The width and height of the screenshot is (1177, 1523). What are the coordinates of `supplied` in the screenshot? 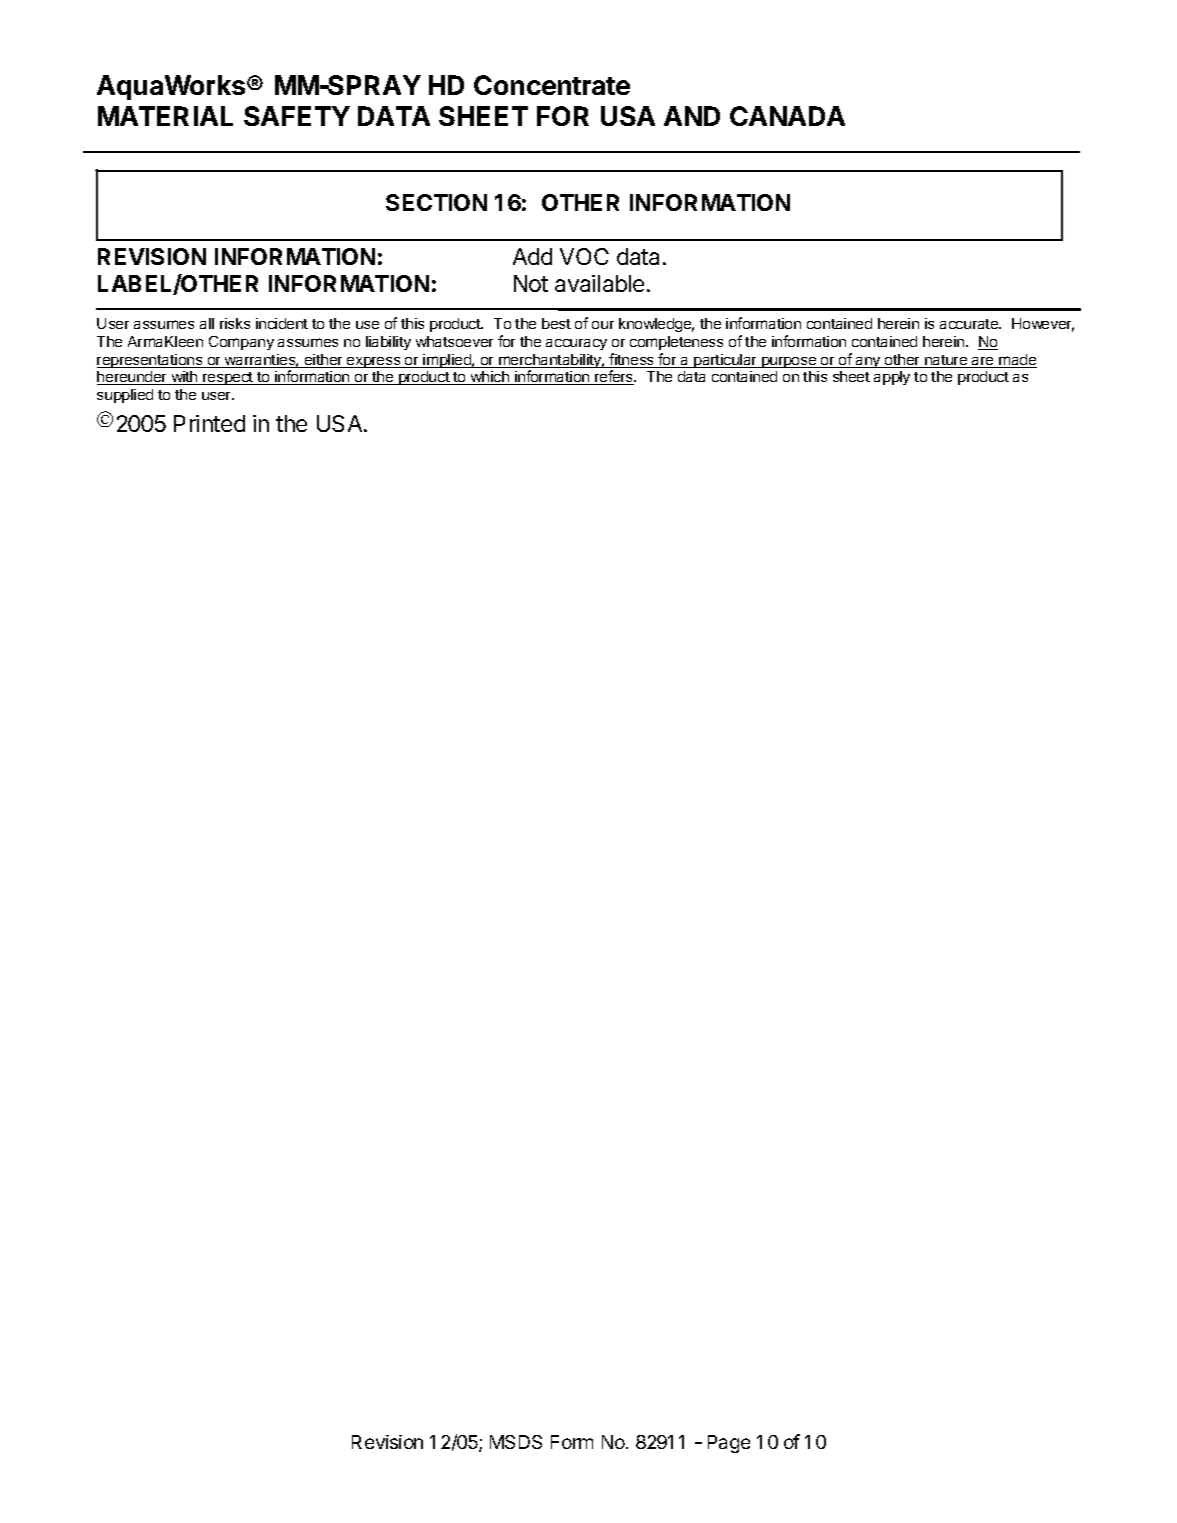 It's located at (125, 396).
